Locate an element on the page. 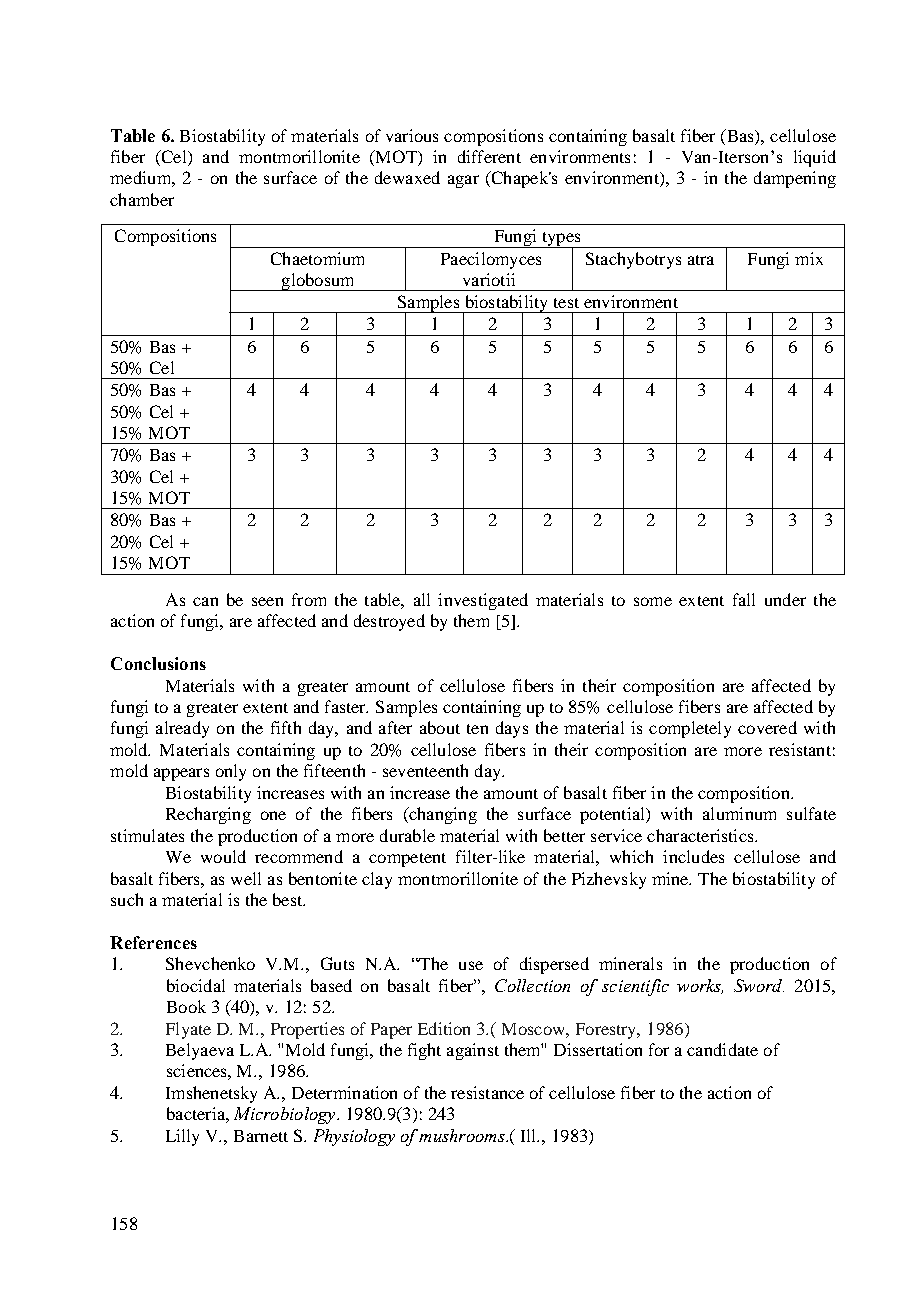 This image has height=1308, width=924. chamber is located at coordinates (142, 199).
